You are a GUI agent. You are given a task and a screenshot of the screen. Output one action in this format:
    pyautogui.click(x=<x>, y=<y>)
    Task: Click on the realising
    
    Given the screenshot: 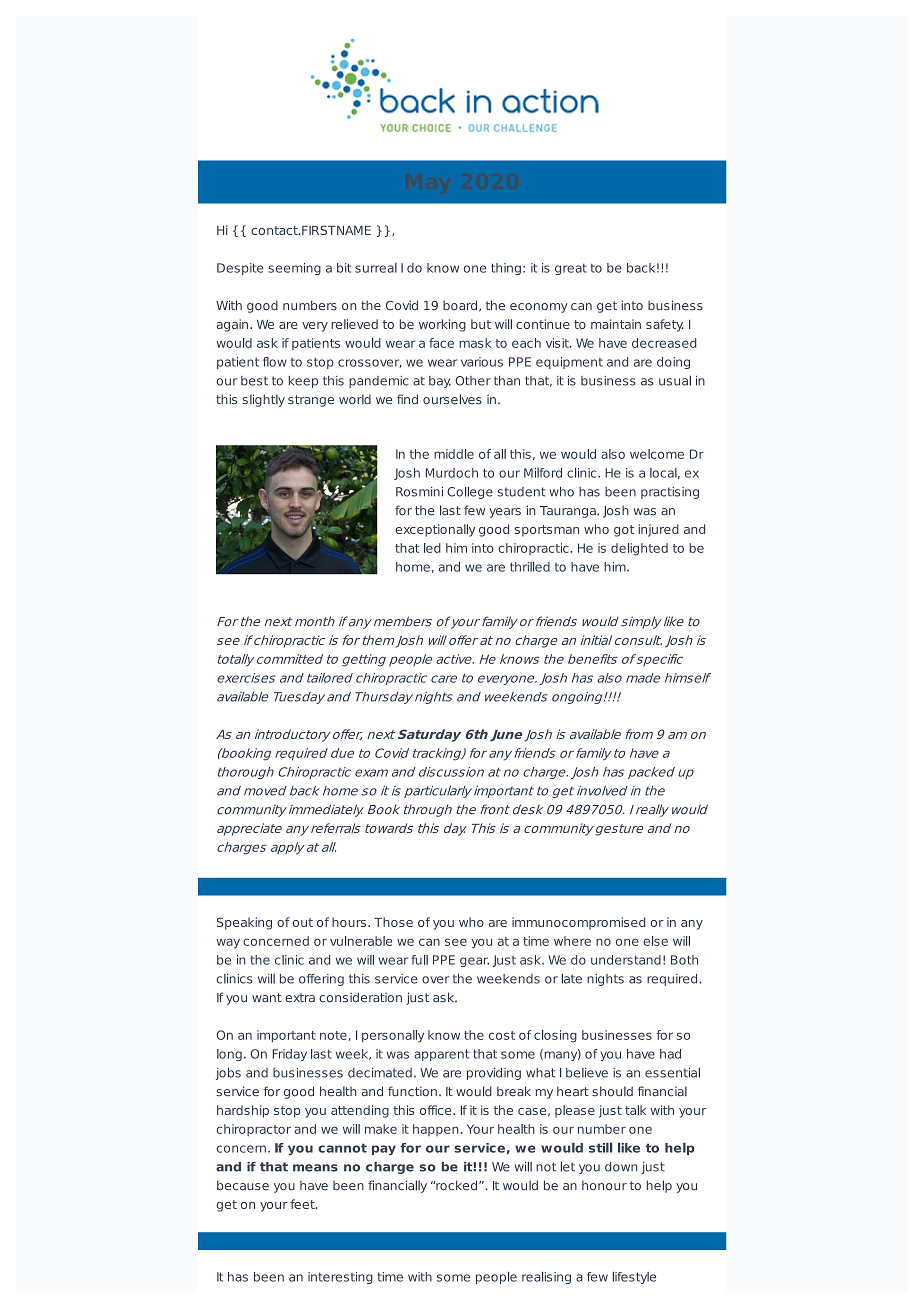 What is the action you would take?
    pyautogui.click(x=546, y=1278)
